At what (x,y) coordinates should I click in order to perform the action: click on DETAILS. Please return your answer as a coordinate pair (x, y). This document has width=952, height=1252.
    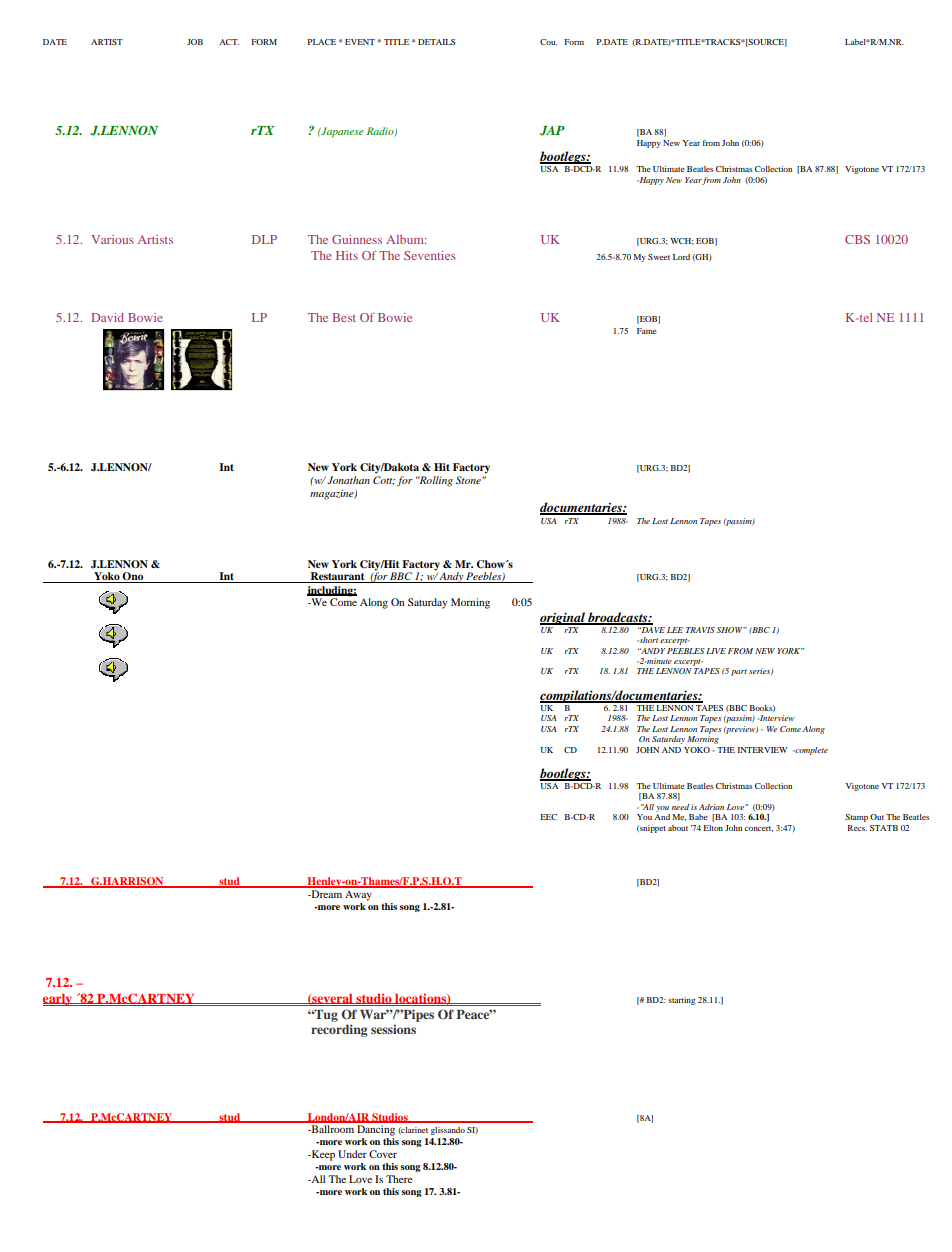
    Looking at the image, I should click on (436, 42).
